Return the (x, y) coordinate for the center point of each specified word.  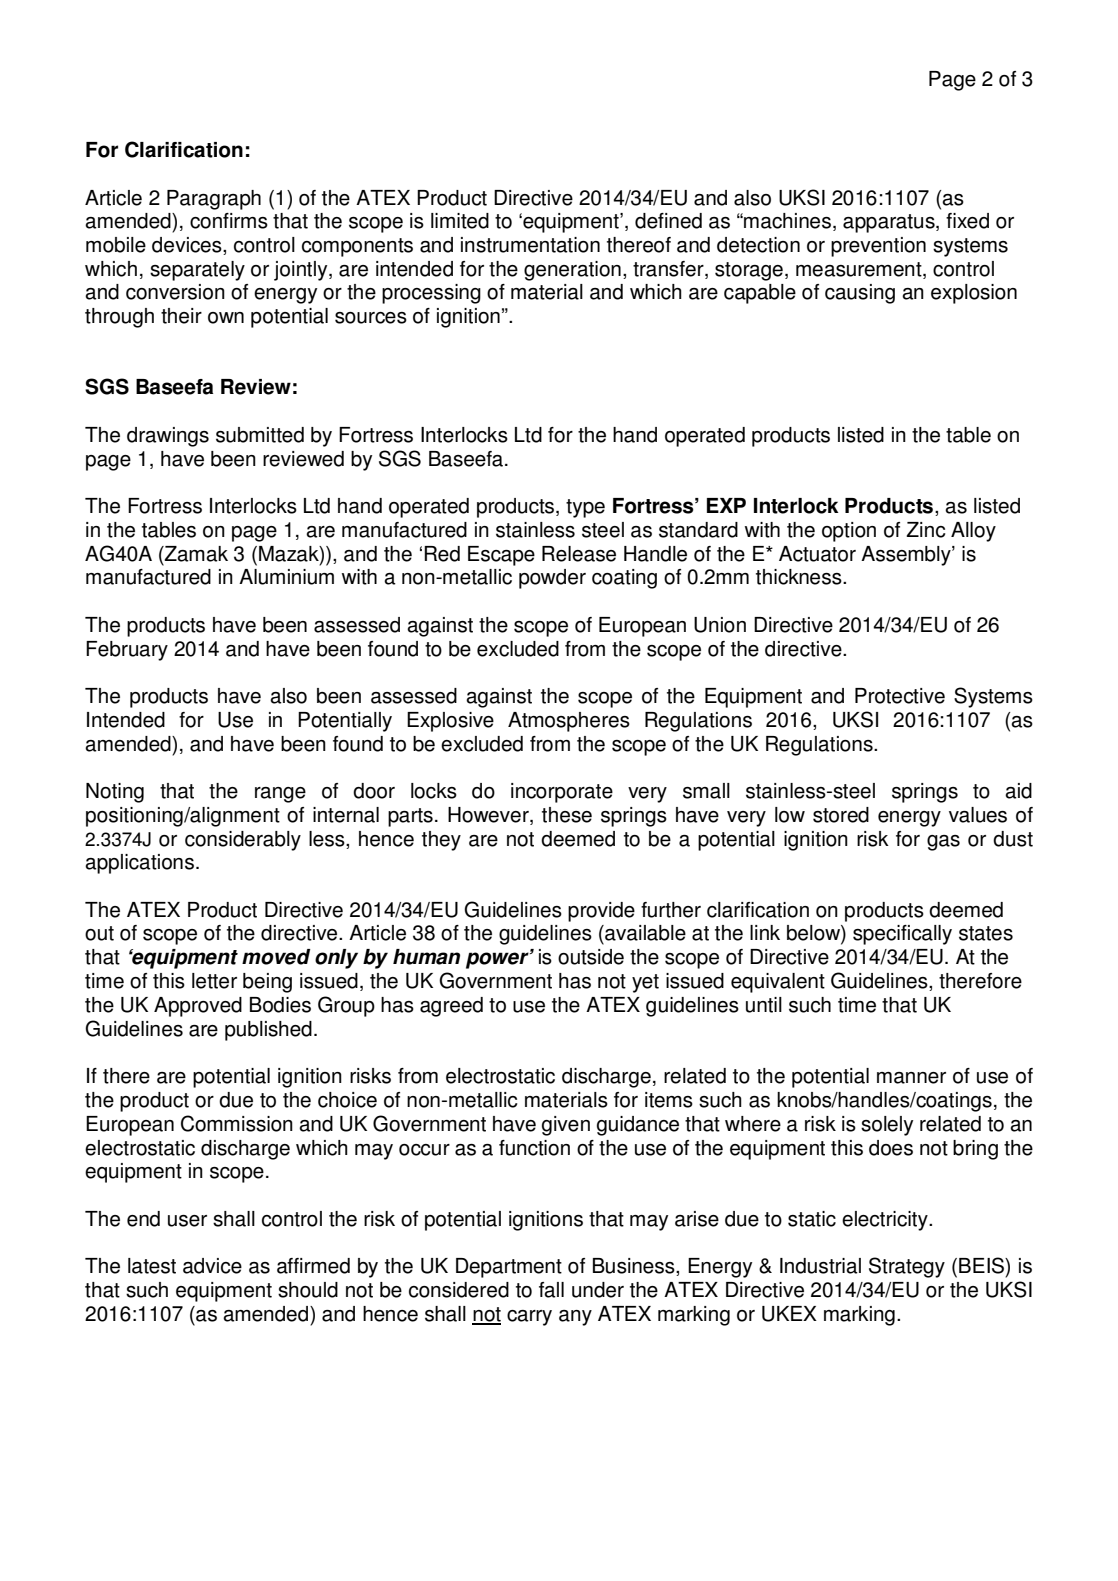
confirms (229, 221)
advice (212, 1266)
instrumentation (530, 245)
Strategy (907, 1267)
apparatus (890, 223)
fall (551, 1290)
